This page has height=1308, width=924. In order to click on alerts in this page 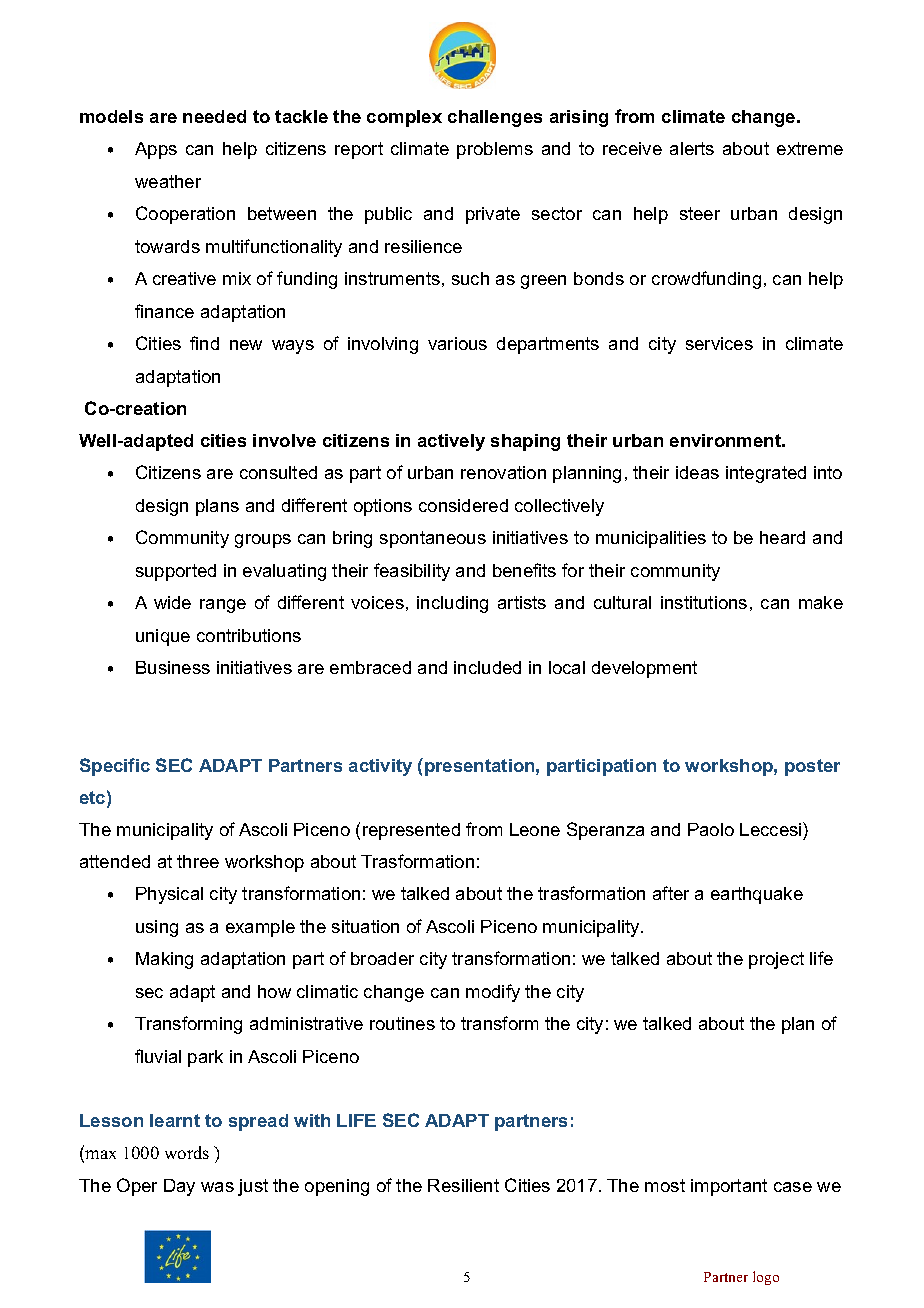, I will do `click(692, 148)`.
